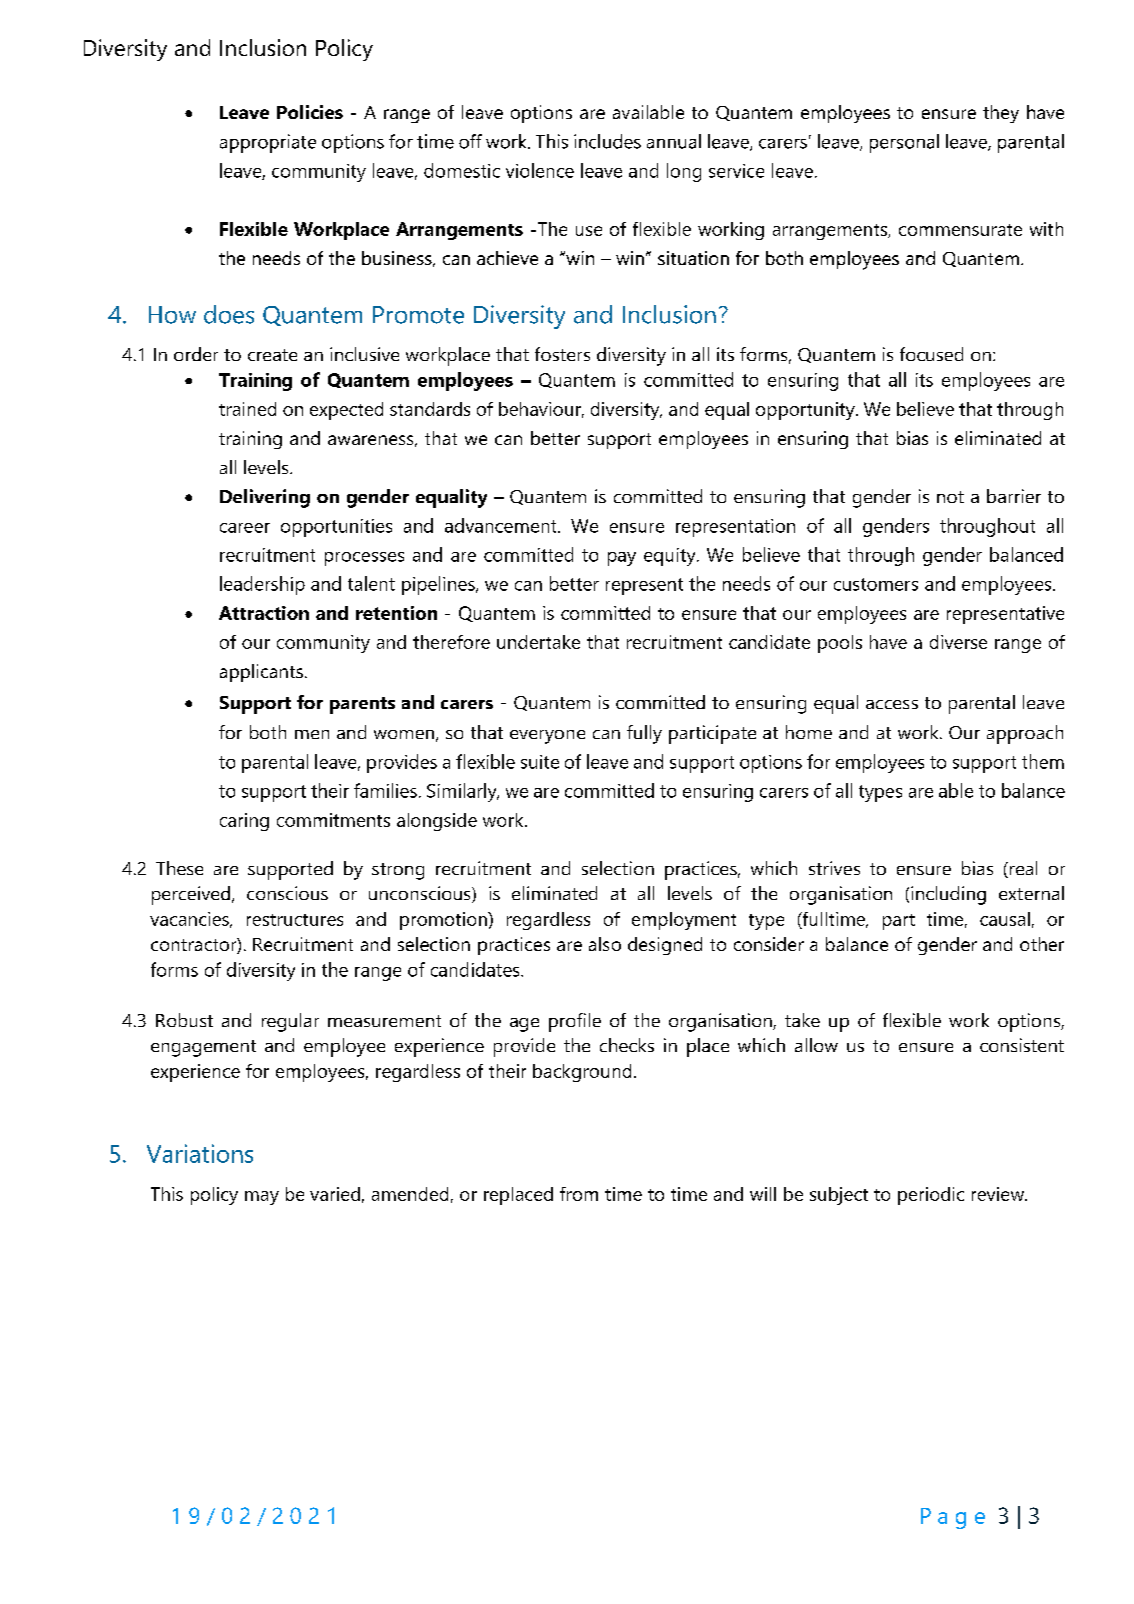 The height and width of the document is (1604, 1134). I want to click on restructures, so click(295, 920).
